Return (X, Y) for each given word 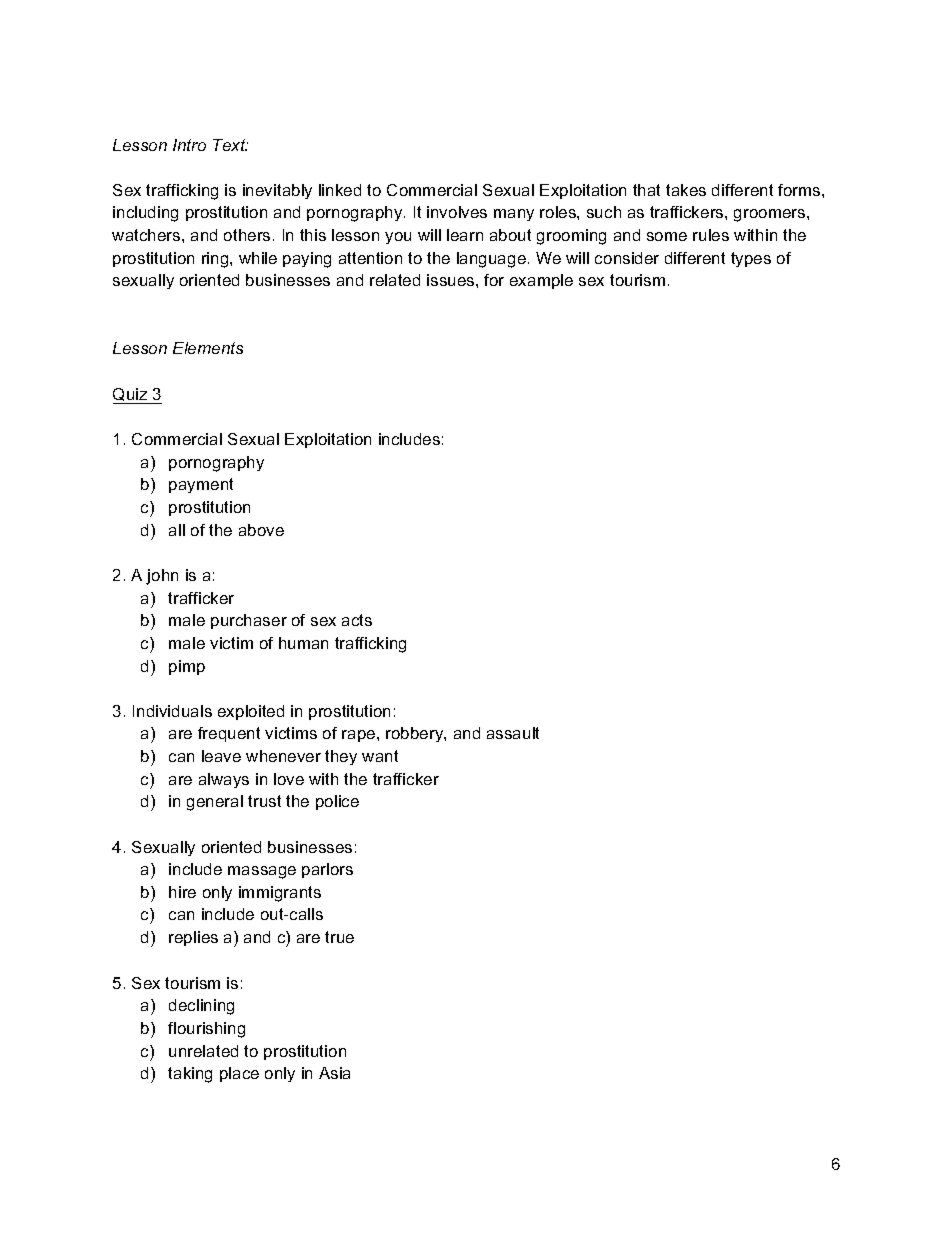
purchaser (249, 621)
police (337, 802)
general (215, 803)
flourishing (206, 1030)
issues (452, 280)
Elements (208, 348)
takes (686, 190)
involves (457, 212)
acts (357, 620)
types (751, 259)
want (380, 756)
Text (230, 145)
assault (513, 733)
